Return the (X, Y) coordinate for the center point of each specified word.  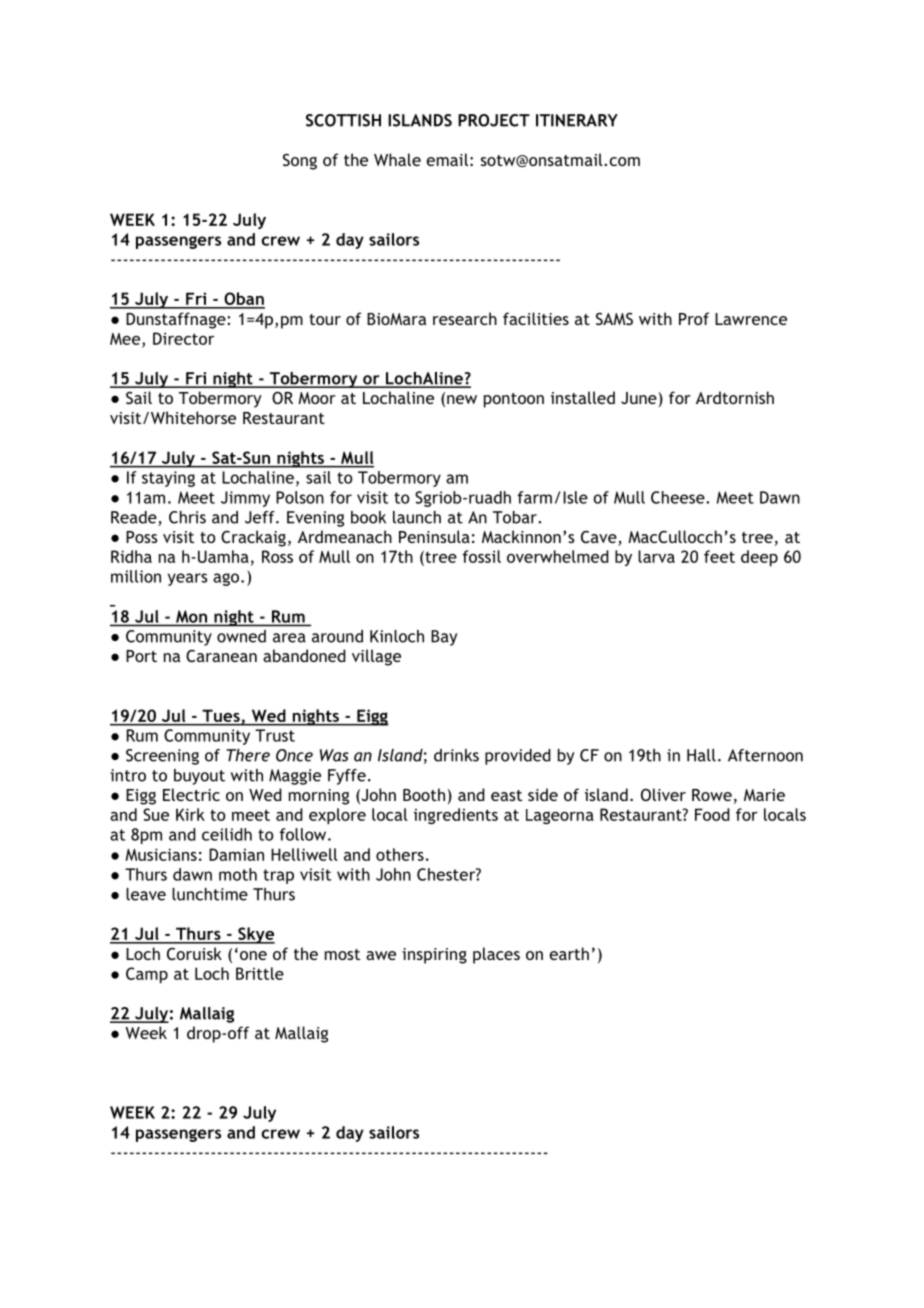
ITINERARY (577, 120)
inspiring (434, 956)
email (447, 159)
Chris (187, 517)
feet (719, 556)
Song (300, 162)
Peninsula (434, 536)
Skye (255, 935)
